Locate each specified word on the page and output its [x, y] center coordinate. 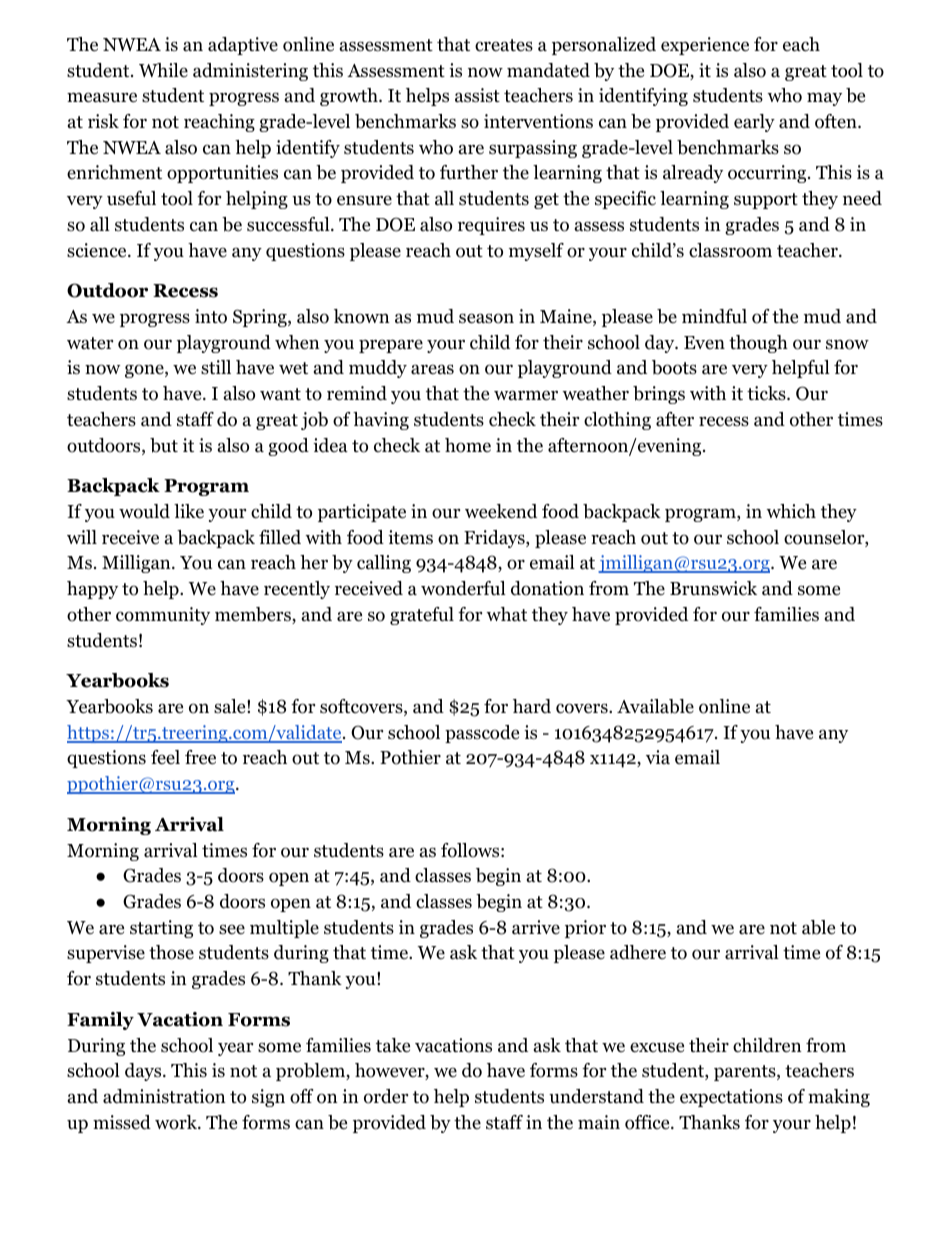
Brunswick [713, 588]
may [824, 99]
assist [477, 95]
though [758, 344]
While [163, 70]
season [486, 318]
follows [470, 850]
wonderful [463, 588]
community [163, 616]
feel [165, 757]
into [211, 316]
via [658, 757]
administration [164, 1096]
